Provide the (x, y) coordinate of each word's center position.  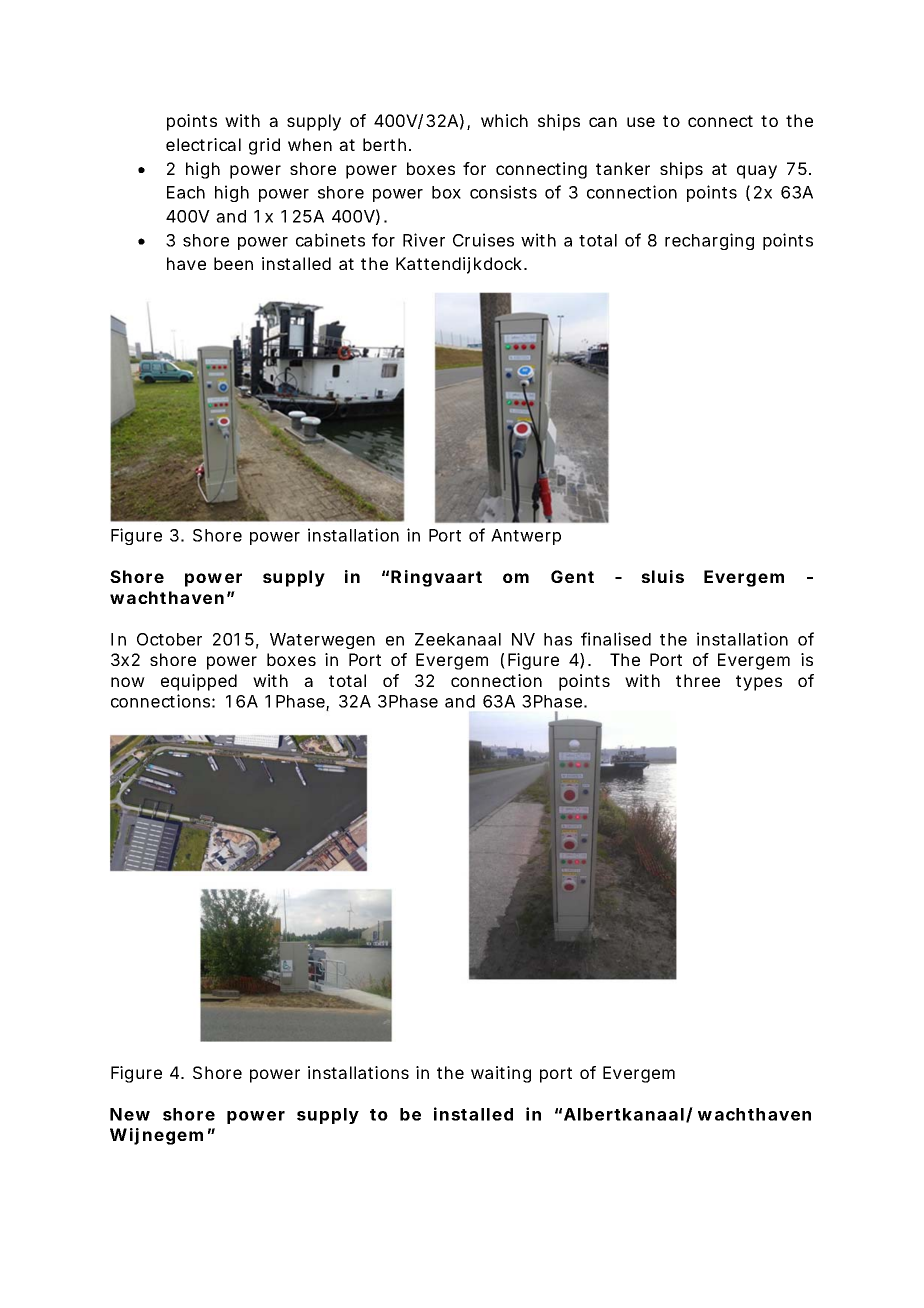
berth (384, 144)
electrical (203, 144)
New (130, 1114)
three (698, 680)
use (641, 122)
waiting (501, 1074)
